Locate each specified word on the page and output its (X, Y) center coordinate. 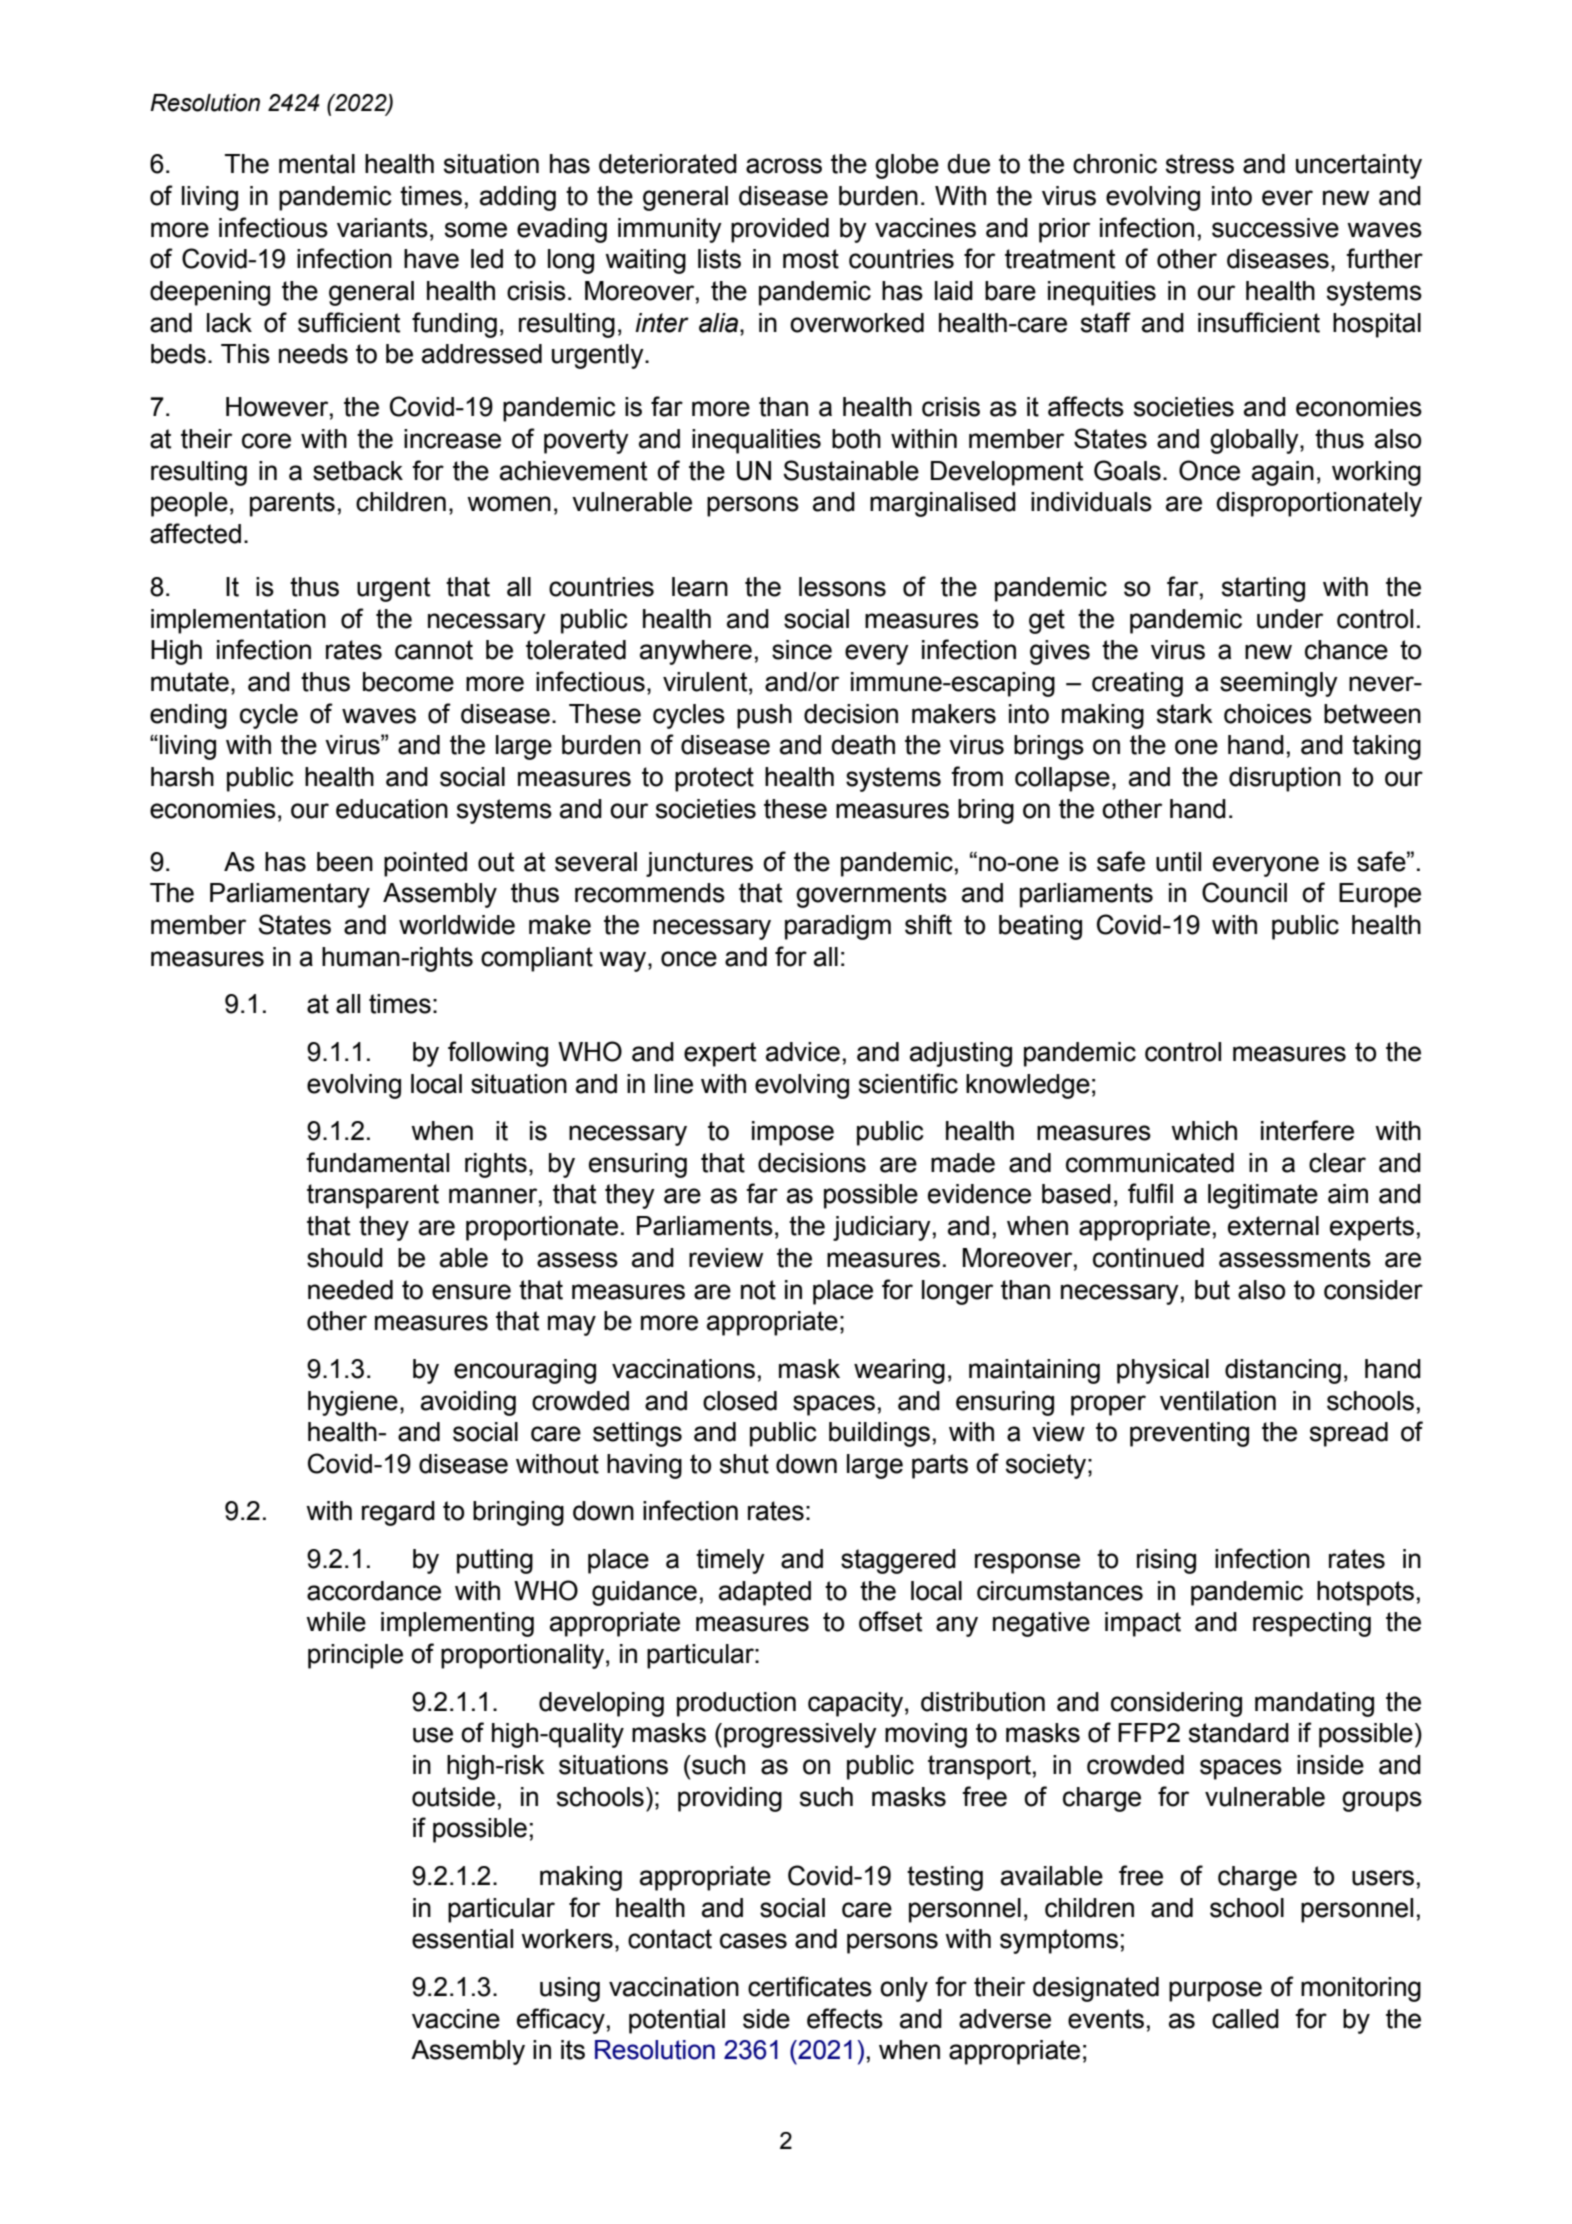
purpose (1215, 1991)
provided (780, 230)
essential (462, 1939)
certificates (810, 1986)
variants (382, 228)
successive (1275, 228)
